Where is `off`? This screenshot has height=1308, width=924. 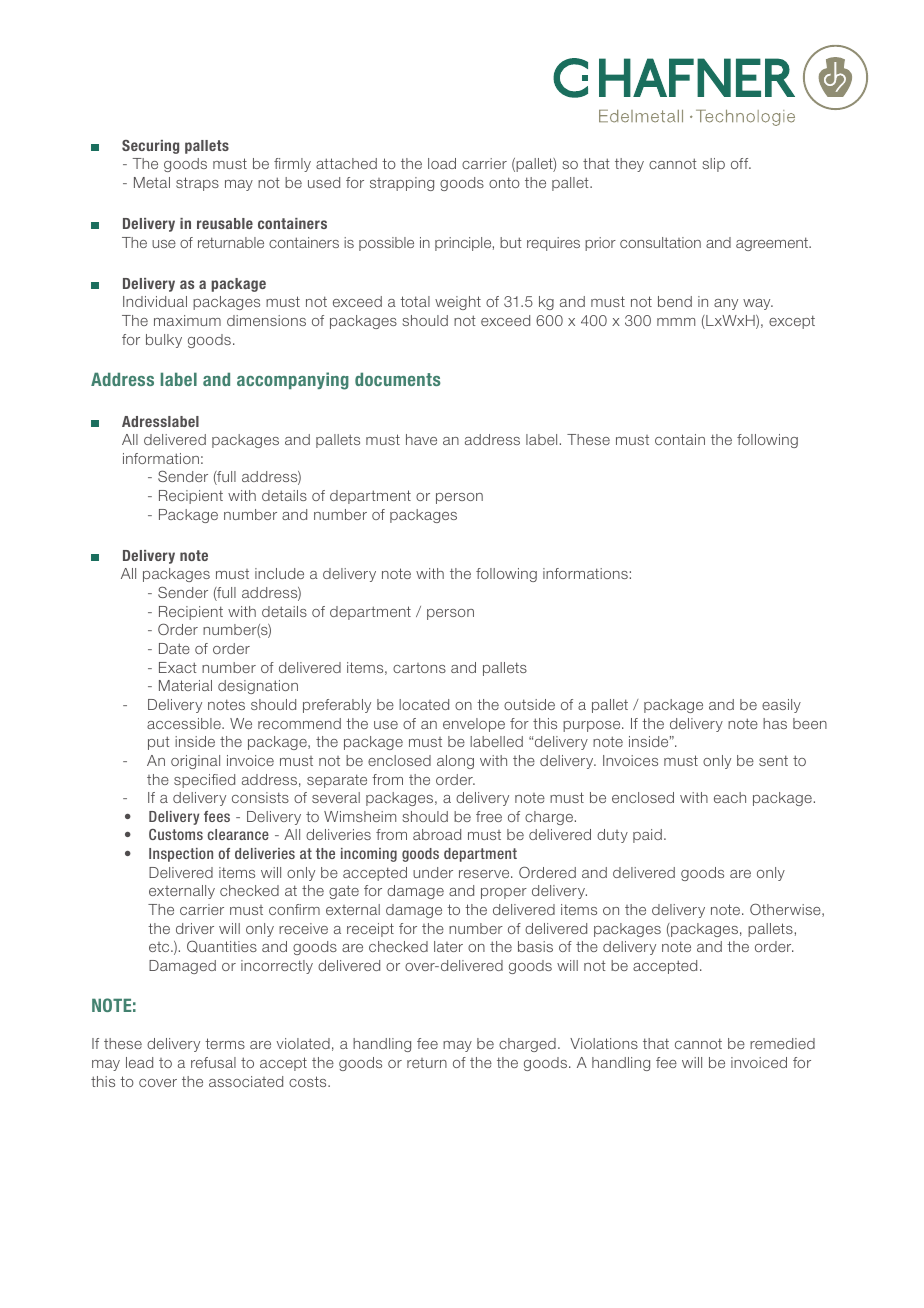 off is located at coordinates (741, 163).
